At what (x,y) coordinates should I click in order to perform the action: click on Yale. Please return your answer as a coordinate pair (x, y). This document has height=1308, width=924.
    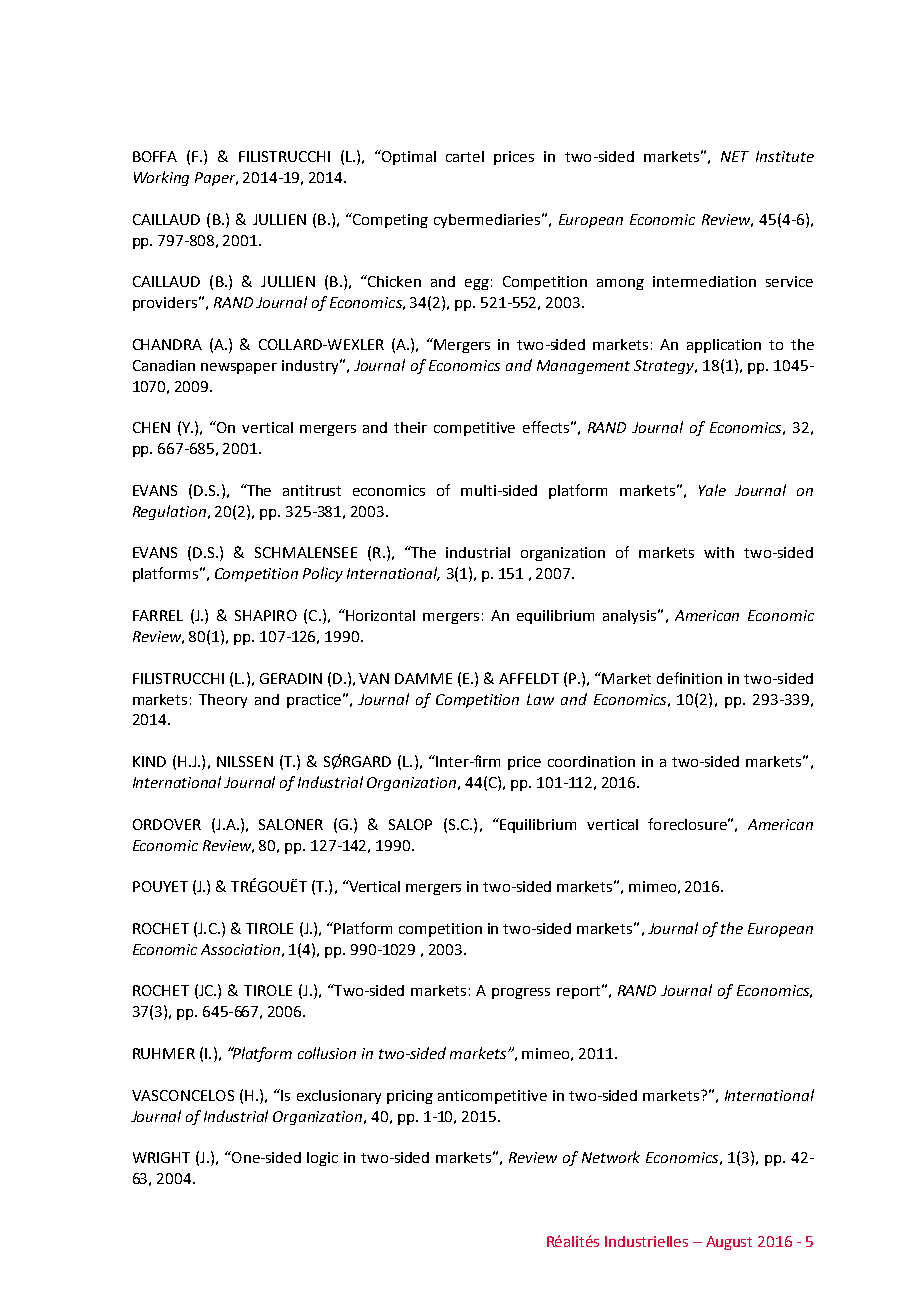
    Looking at the image, I should click on (712, 490).
